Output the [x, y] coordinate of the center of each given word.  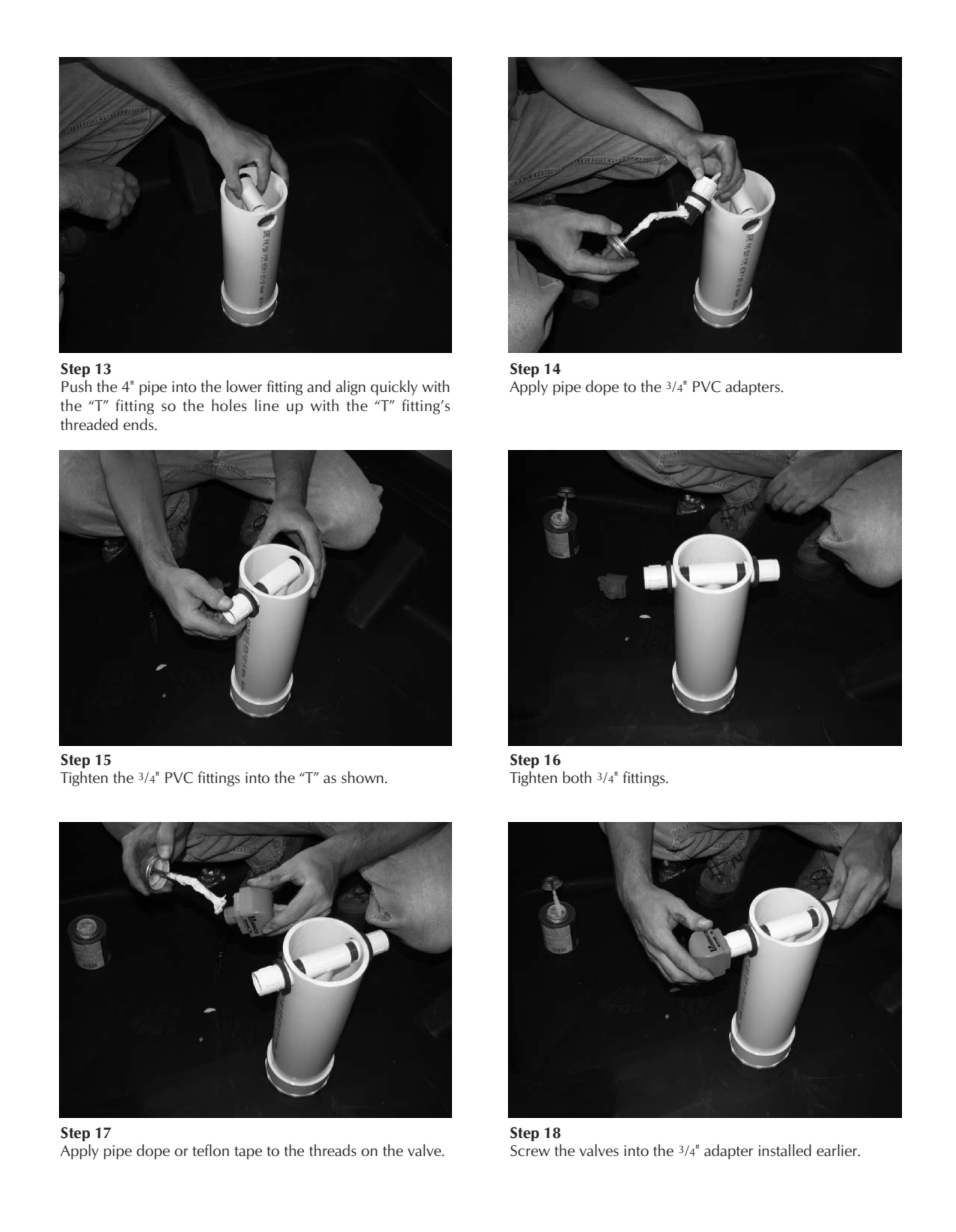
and [319, 386]
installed [785, 1150]
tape [248, 1152]
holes [229, 405]
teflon [211, 1150]
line [267, 405]
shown [363, 777]
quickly [394, 388]
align [350, 388]
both [577, 777]
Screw [530, 1151]
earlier [838, 1150]
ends [139, 424]
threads [332, 1150]
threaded [89, 424]
